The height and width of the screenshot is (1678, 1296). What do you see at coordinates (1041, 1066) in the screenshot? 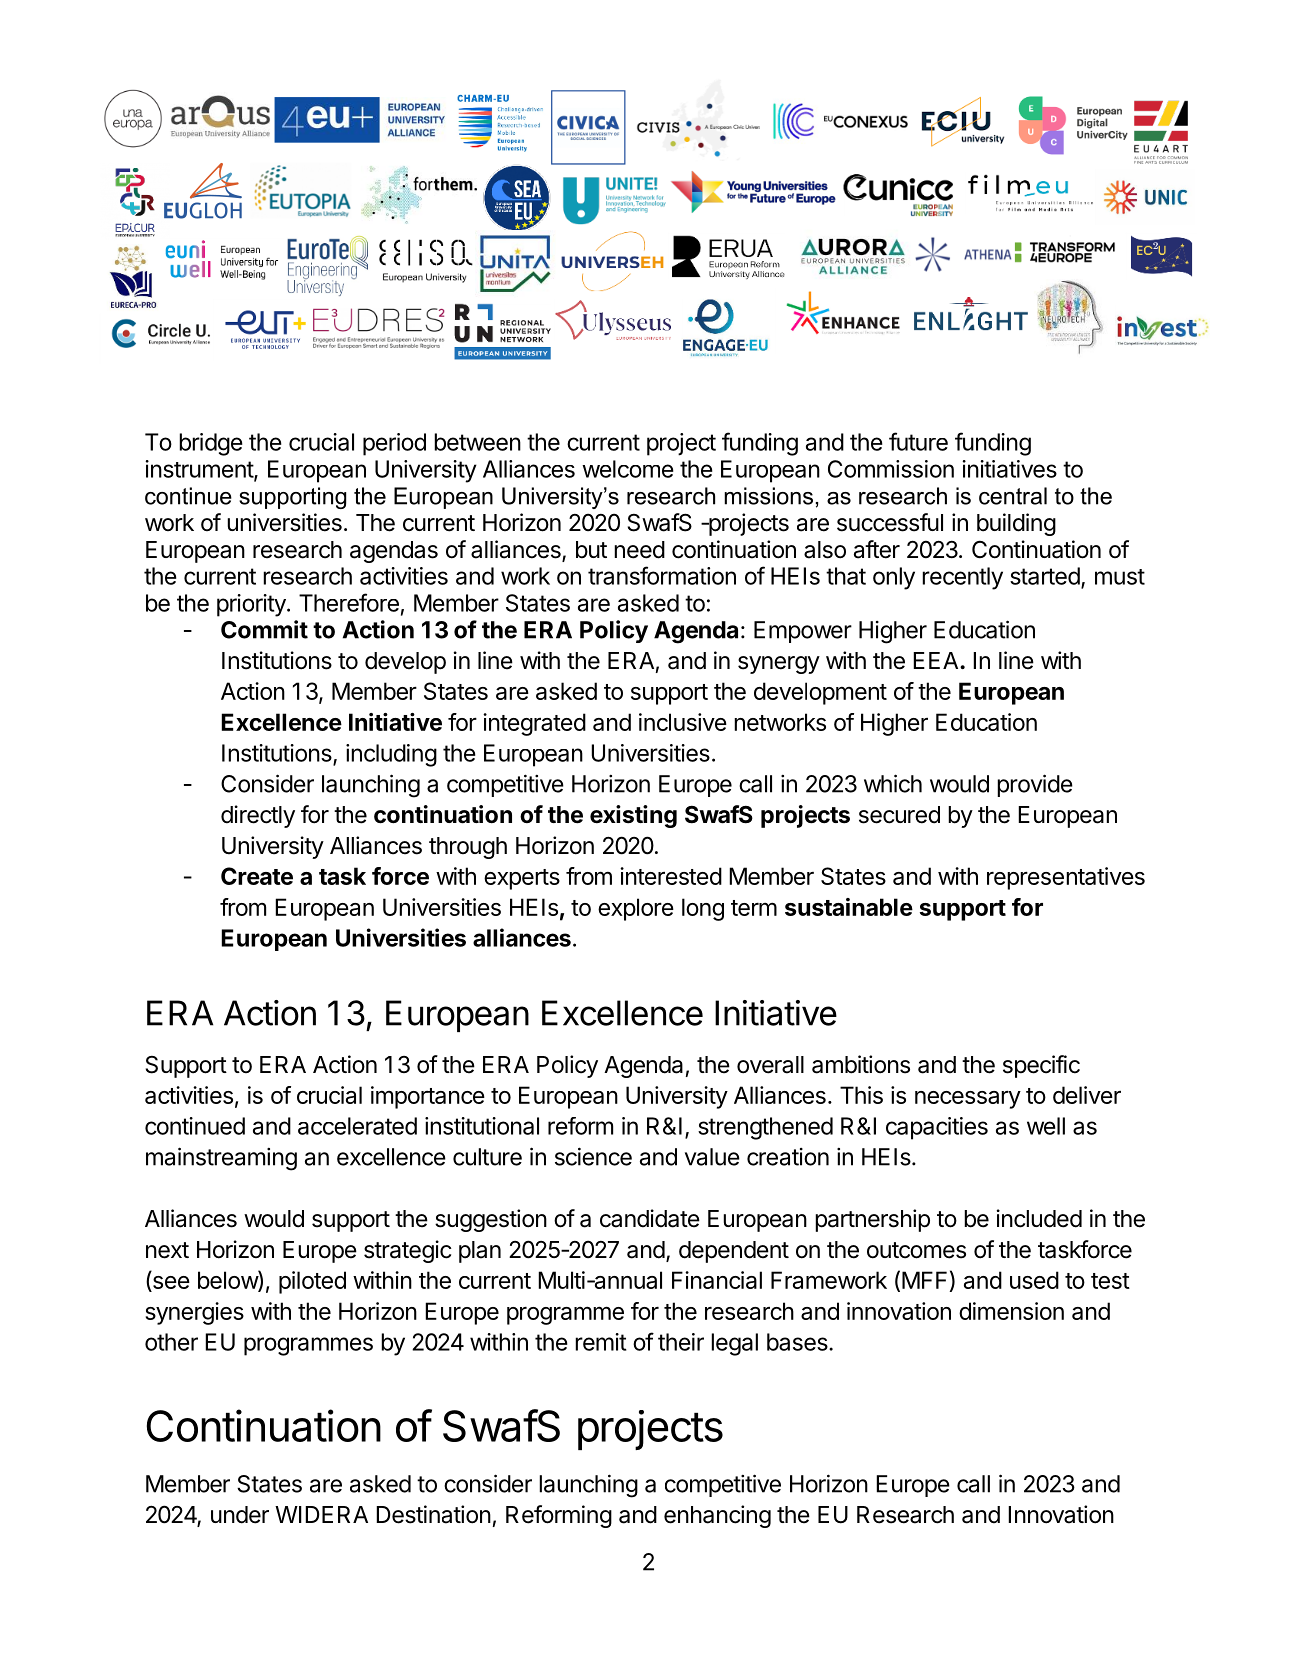
I see `specific` at bounding box center [1041, 1066].
